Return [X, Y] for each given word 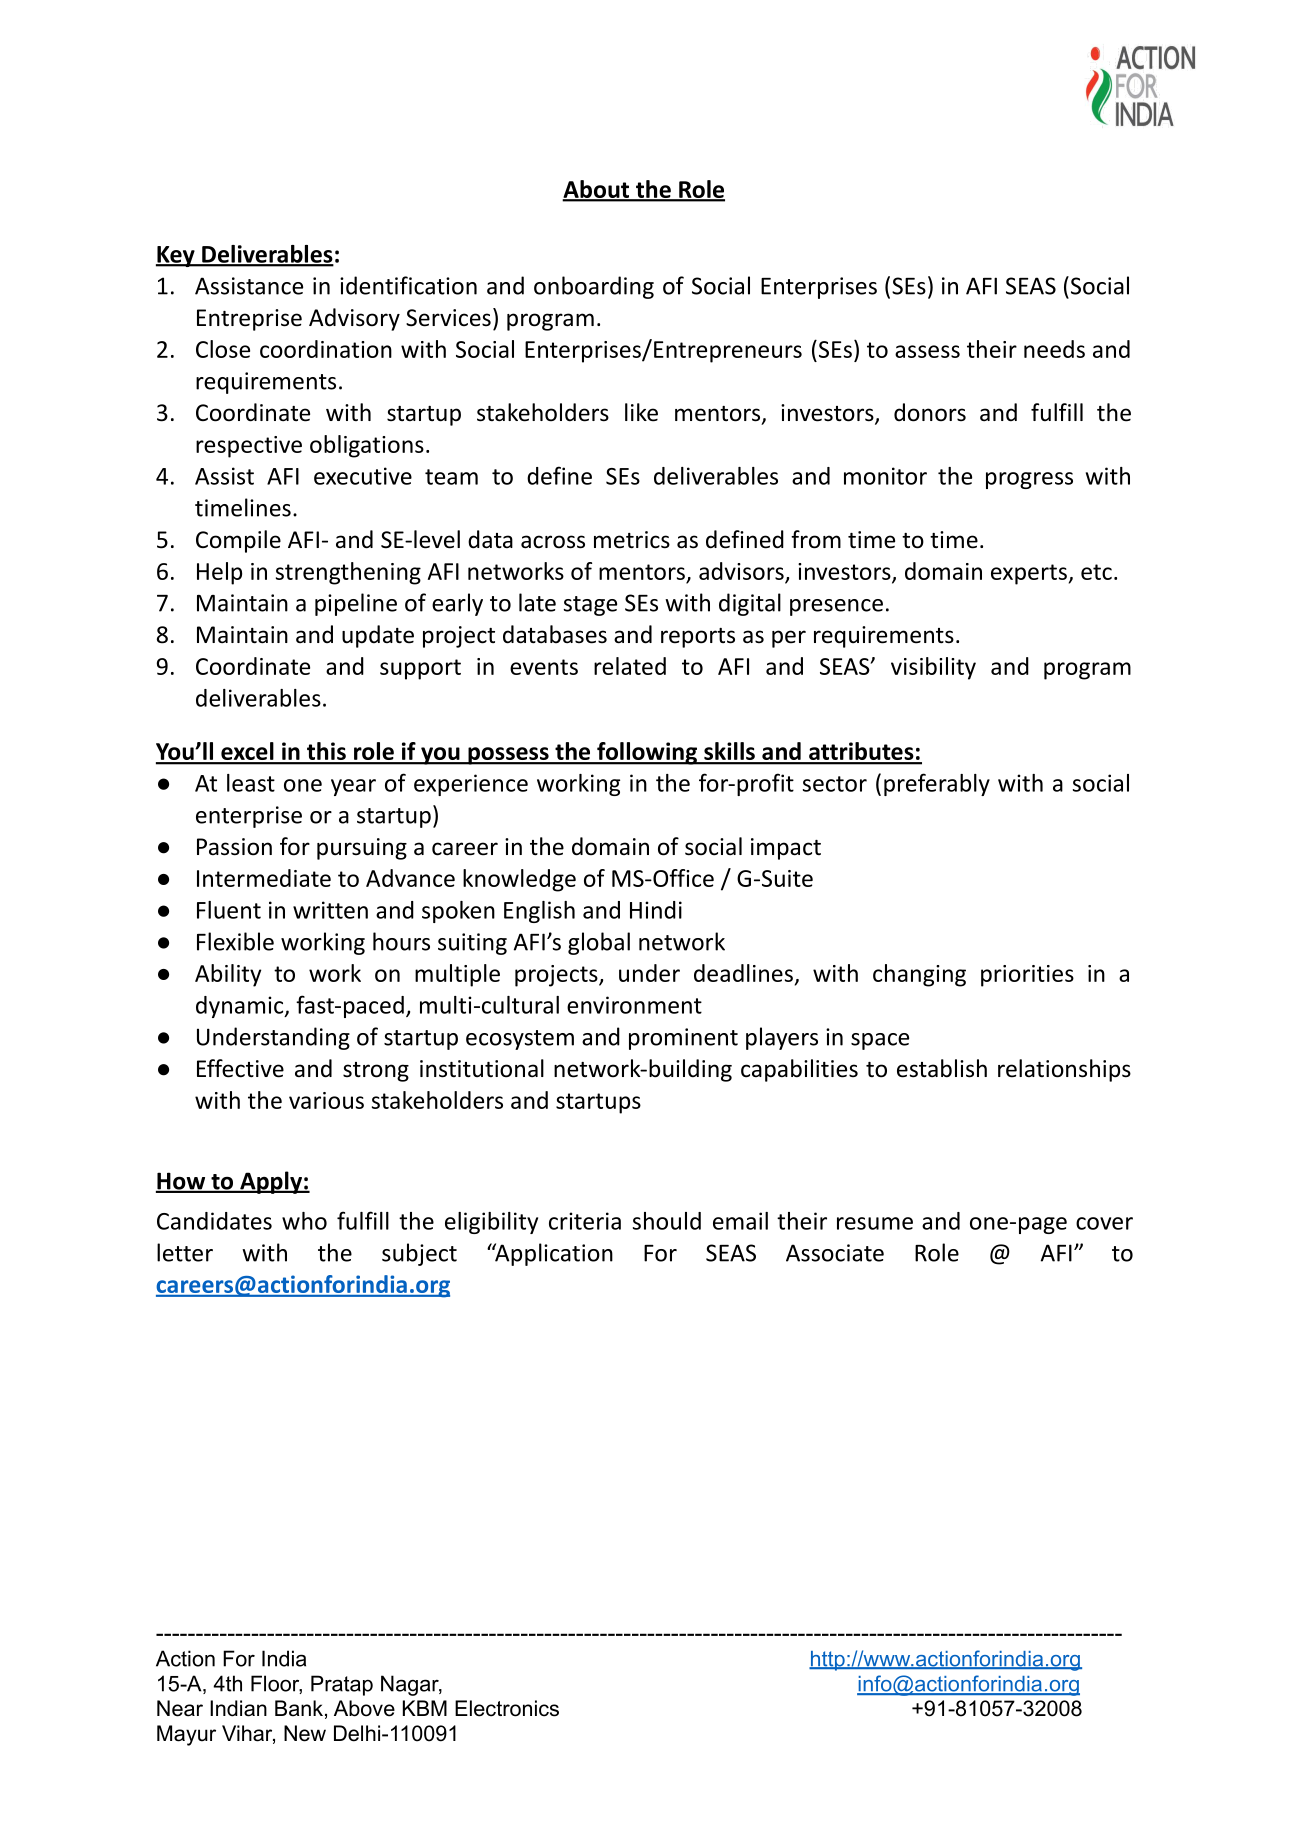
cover [1104, 1223]
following [647, 753]
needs [1054, 349]
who [304, 1221]
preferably [937, 784]
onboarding [594, 287]
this [326, 752]
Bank [299, 1708]
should [667, 1221]
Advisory [354, 319]
